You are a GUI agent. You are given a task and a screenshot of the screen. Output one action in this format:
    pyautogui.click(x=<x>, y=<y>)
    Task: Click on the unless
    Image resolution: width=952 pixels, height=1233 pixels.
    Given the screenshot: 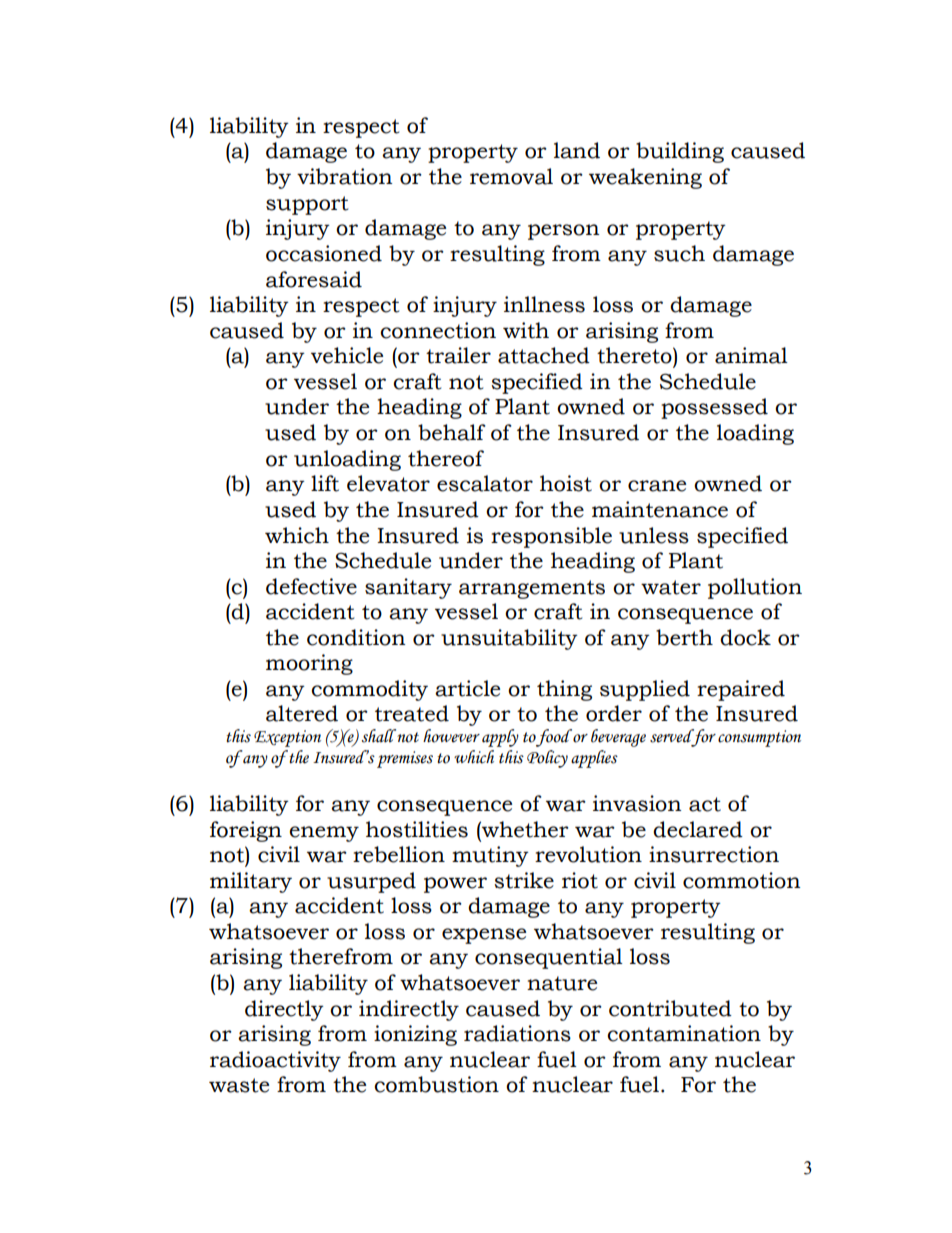 What is the action you would take?
    pyautogui.click(x=654, y=535)
